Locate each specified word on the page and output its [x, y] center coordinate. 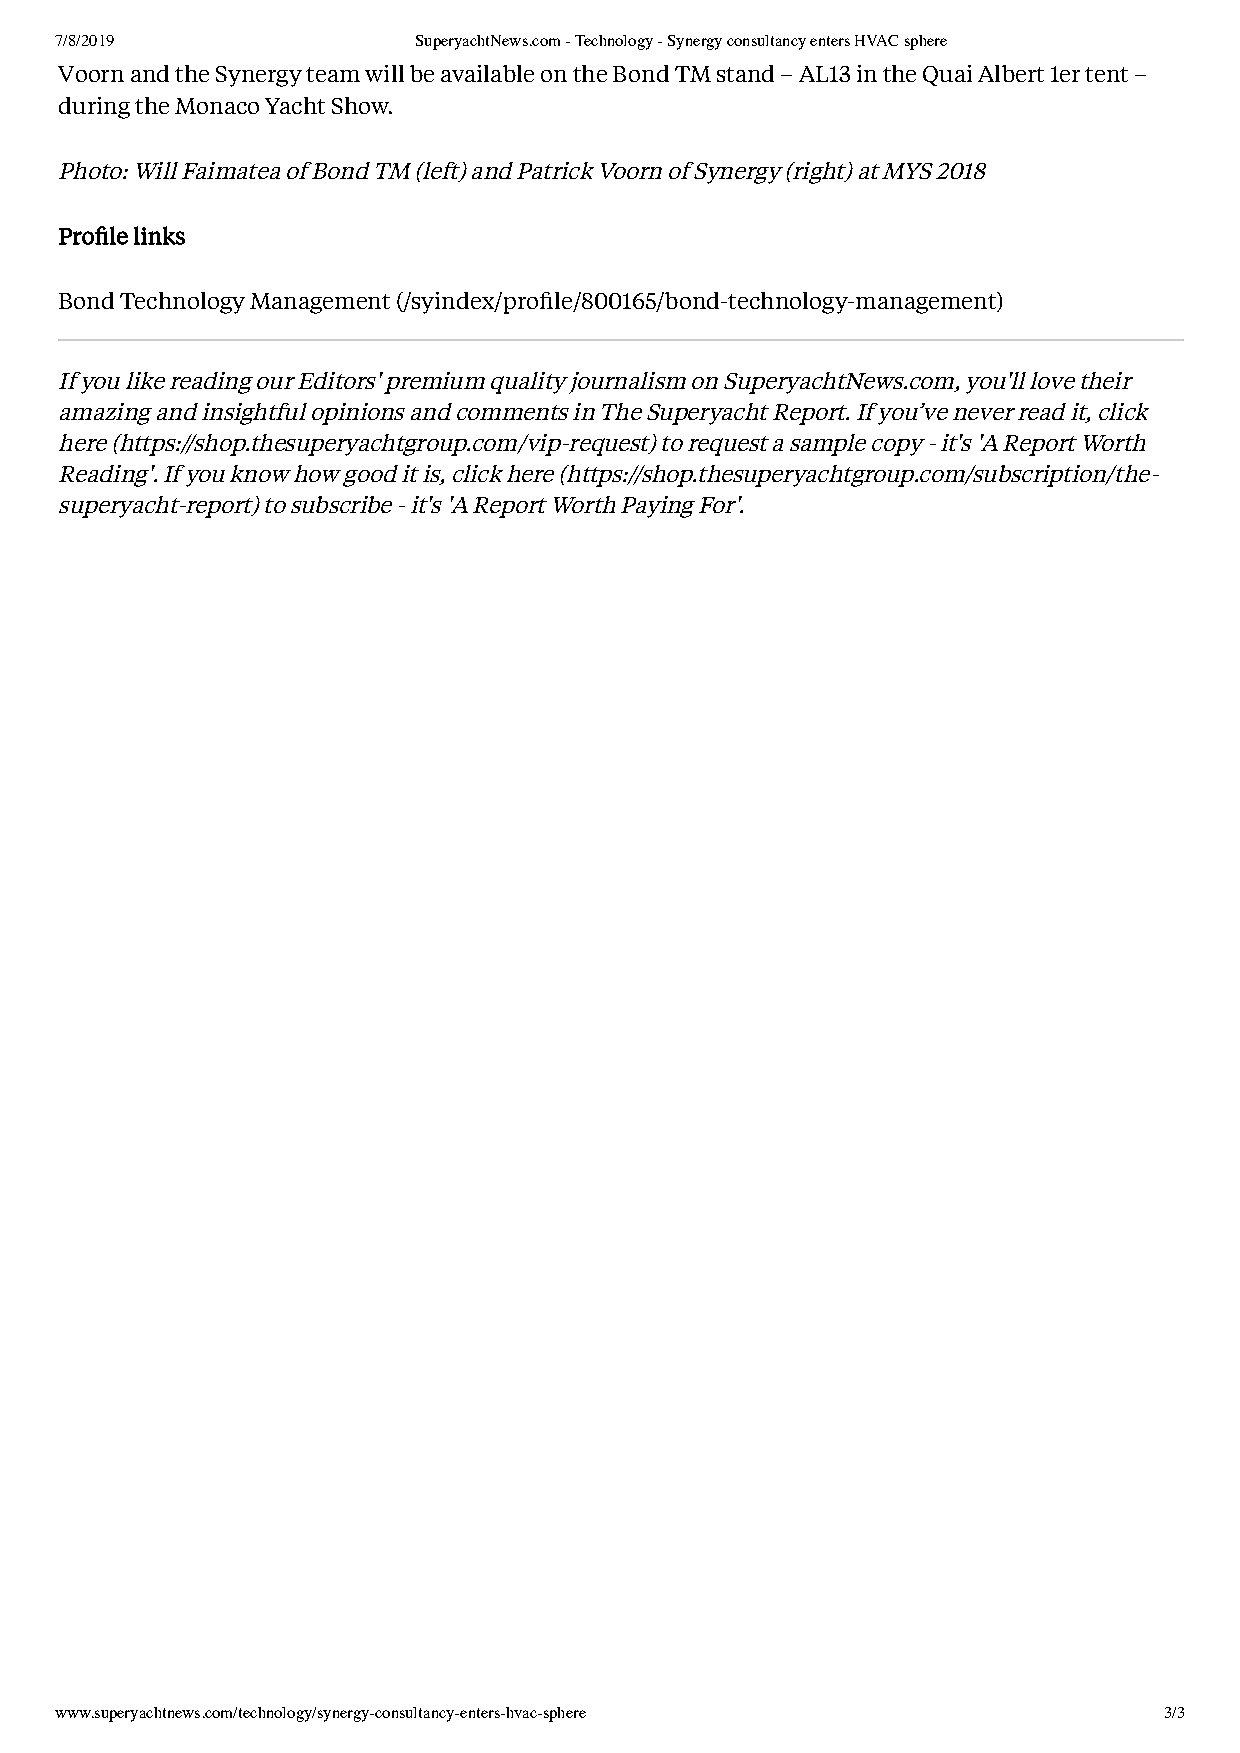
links [159, 235]
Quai [947, 75]
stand [745, 73]
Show [361, 105]
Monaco [217, 106]
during [94, 108]
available [487, 73]
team [333, 74]
